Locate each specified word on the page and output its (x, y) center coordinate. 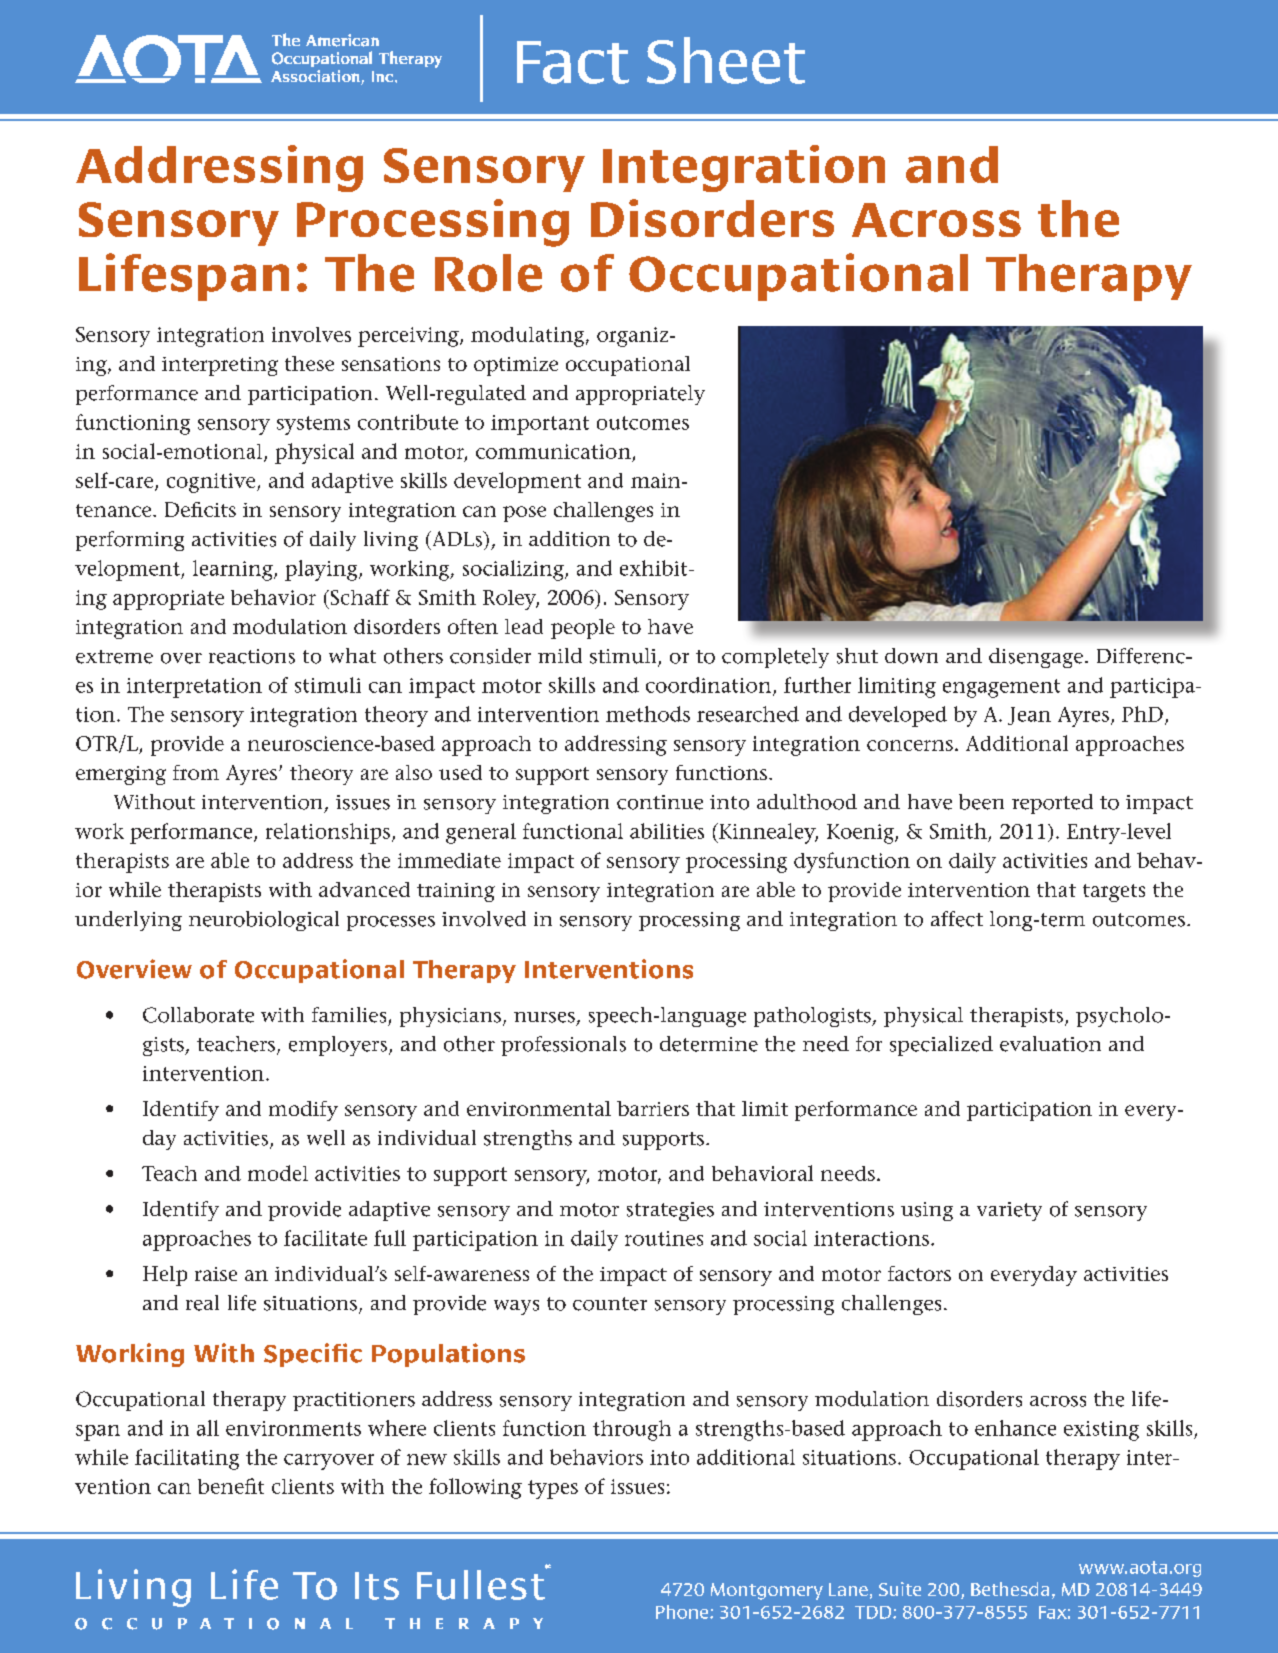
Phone (683, 1612)
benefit (231, 1486)
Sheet (726, 60)
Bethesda (1010, 1589)
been (981, 802)
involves (311, 334)
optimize (516, 366)
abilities (667, 831)
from (196, 772)
